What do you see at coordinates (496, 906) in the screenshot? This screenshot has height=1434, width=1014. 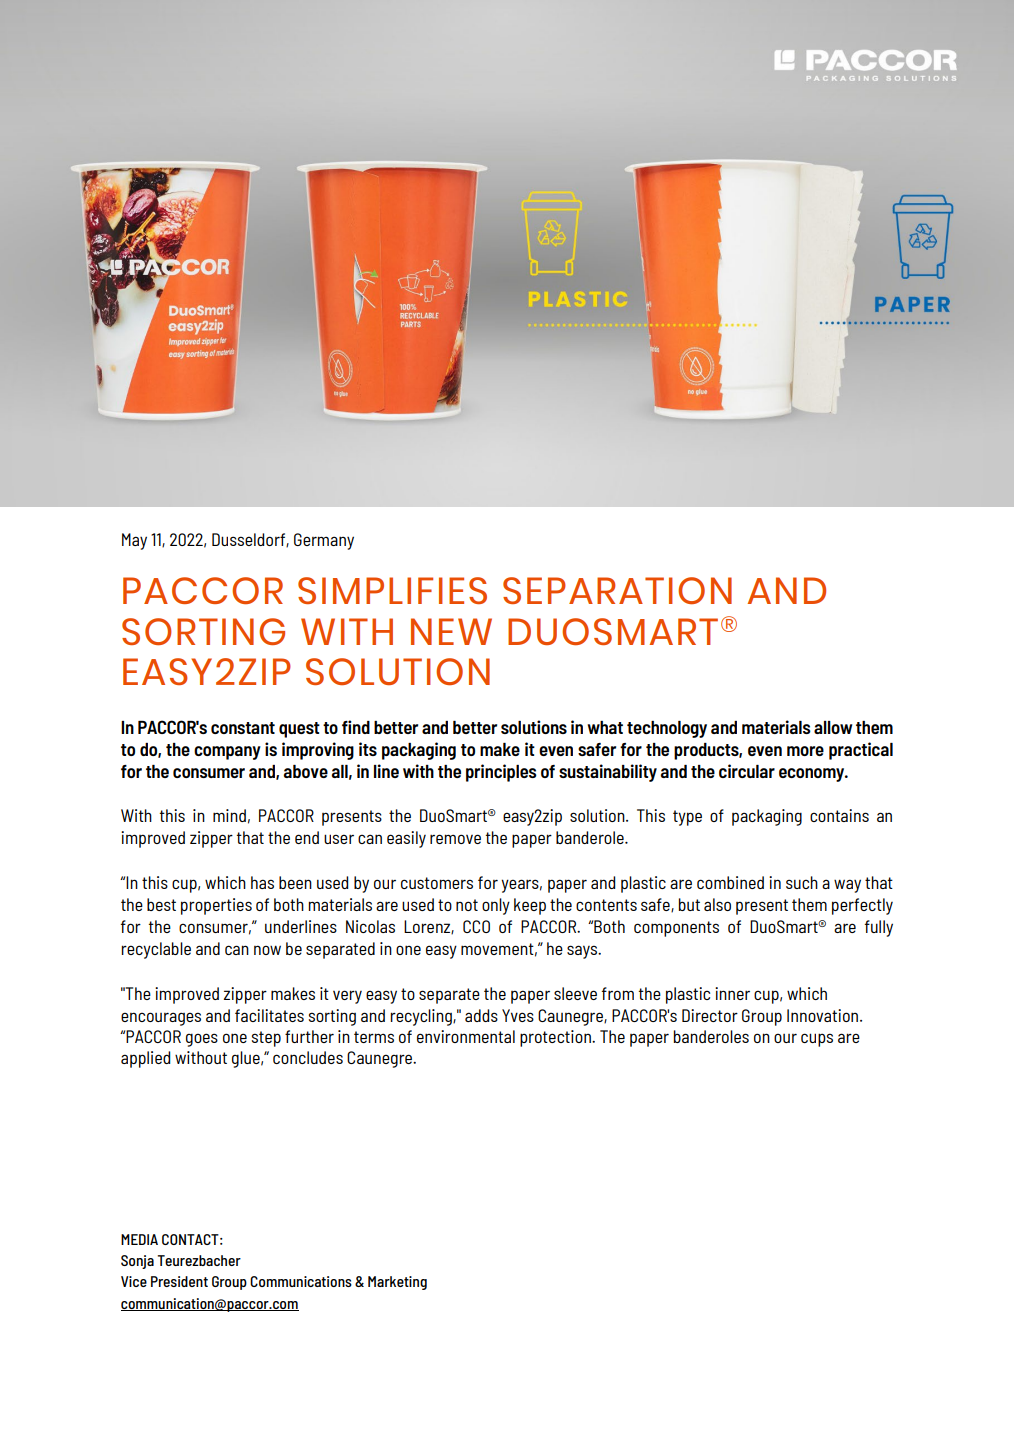 I see `only` at bounding box center [496, 906].
